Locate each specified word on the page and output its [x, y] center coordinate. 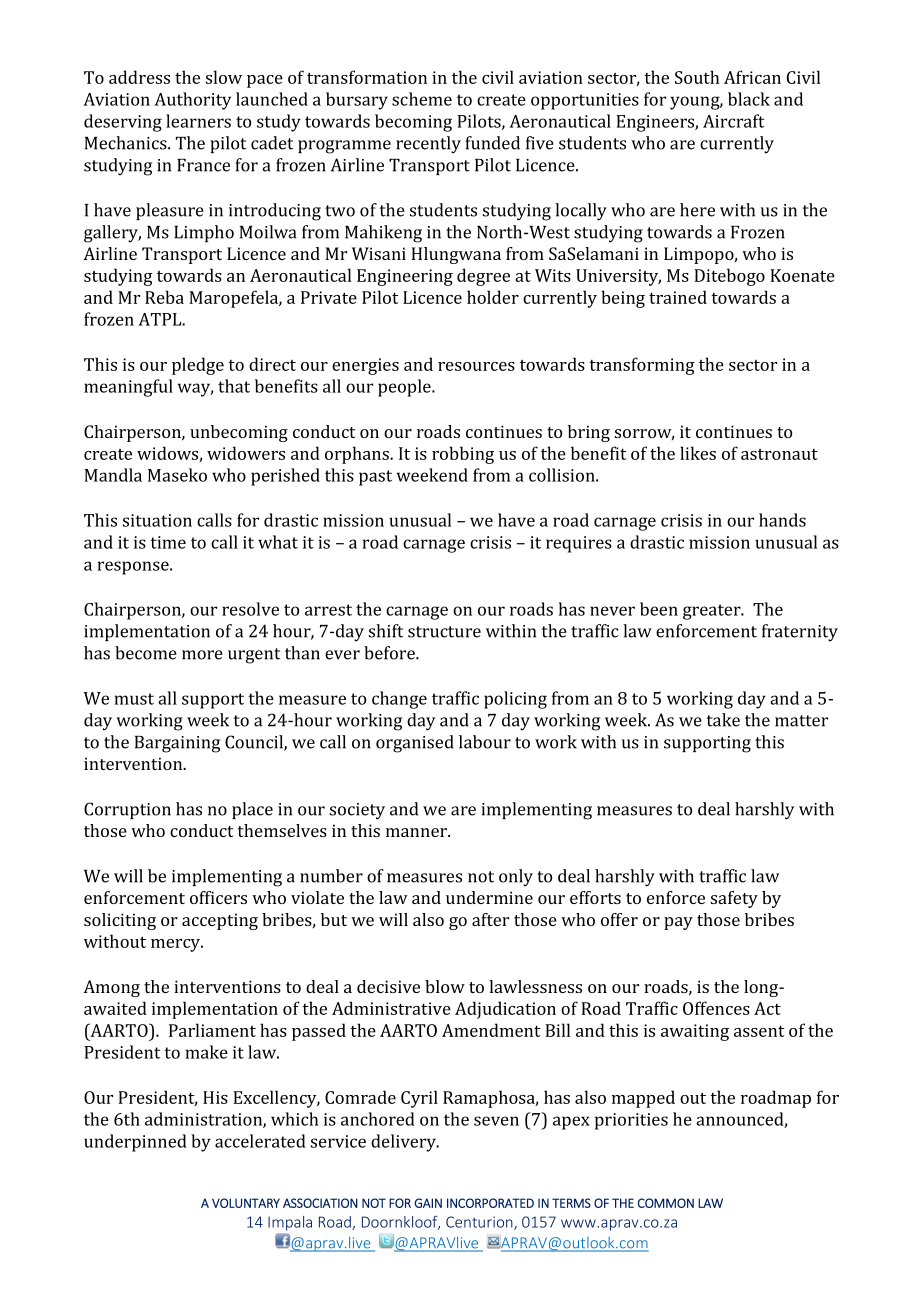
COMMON [666, 1203]
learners [198, 121]
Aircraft [733, 121]
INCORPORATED [490, 1203]
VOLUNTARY [246, 1203]
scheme [422, 99]
